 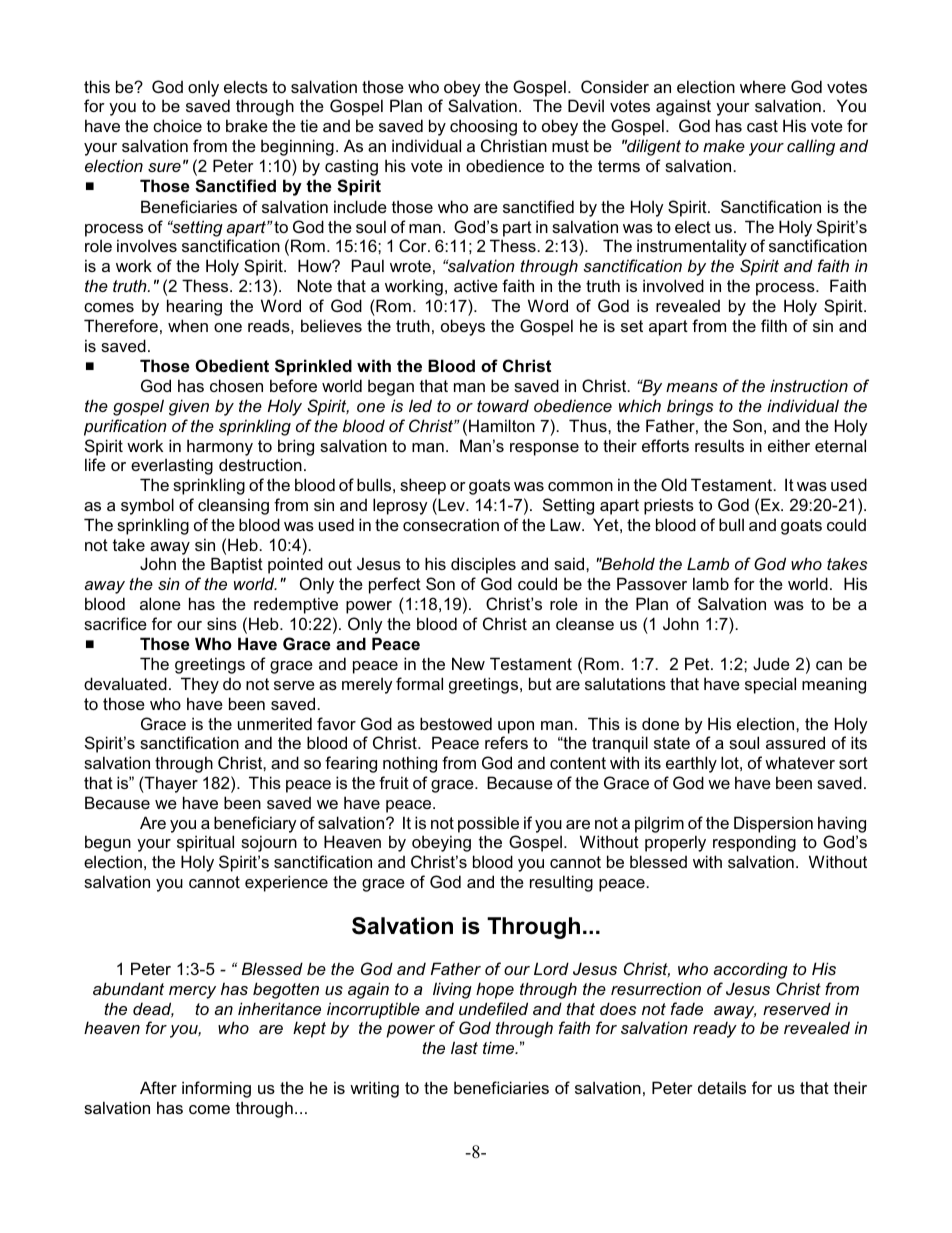 What do you see at coordinates (483, 127) in the screenshot?
I see `choosing` at bounding box center [483, 127].
